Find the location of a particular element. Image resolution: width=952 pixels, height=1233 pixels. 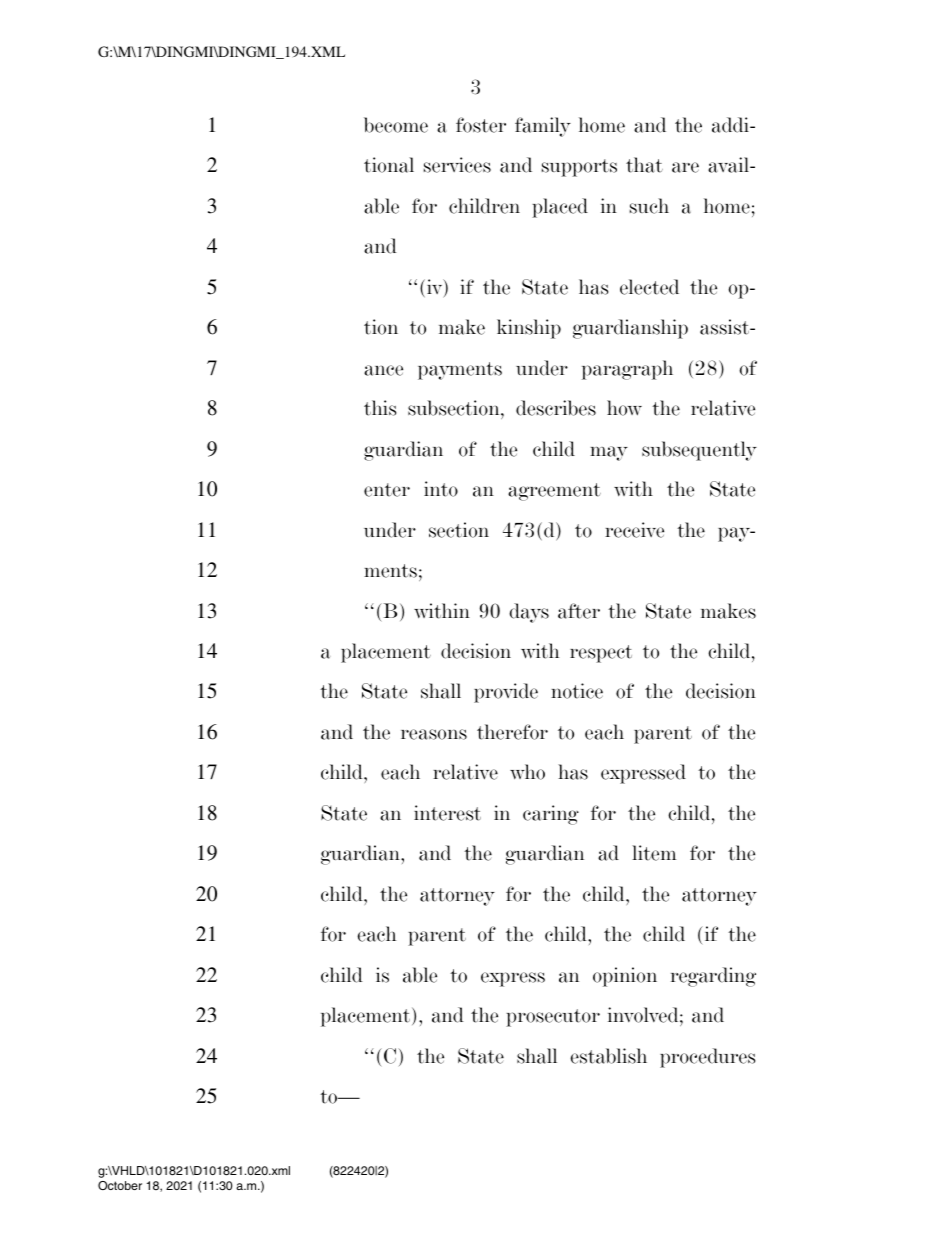

services is located at coordinates (457, 165).
